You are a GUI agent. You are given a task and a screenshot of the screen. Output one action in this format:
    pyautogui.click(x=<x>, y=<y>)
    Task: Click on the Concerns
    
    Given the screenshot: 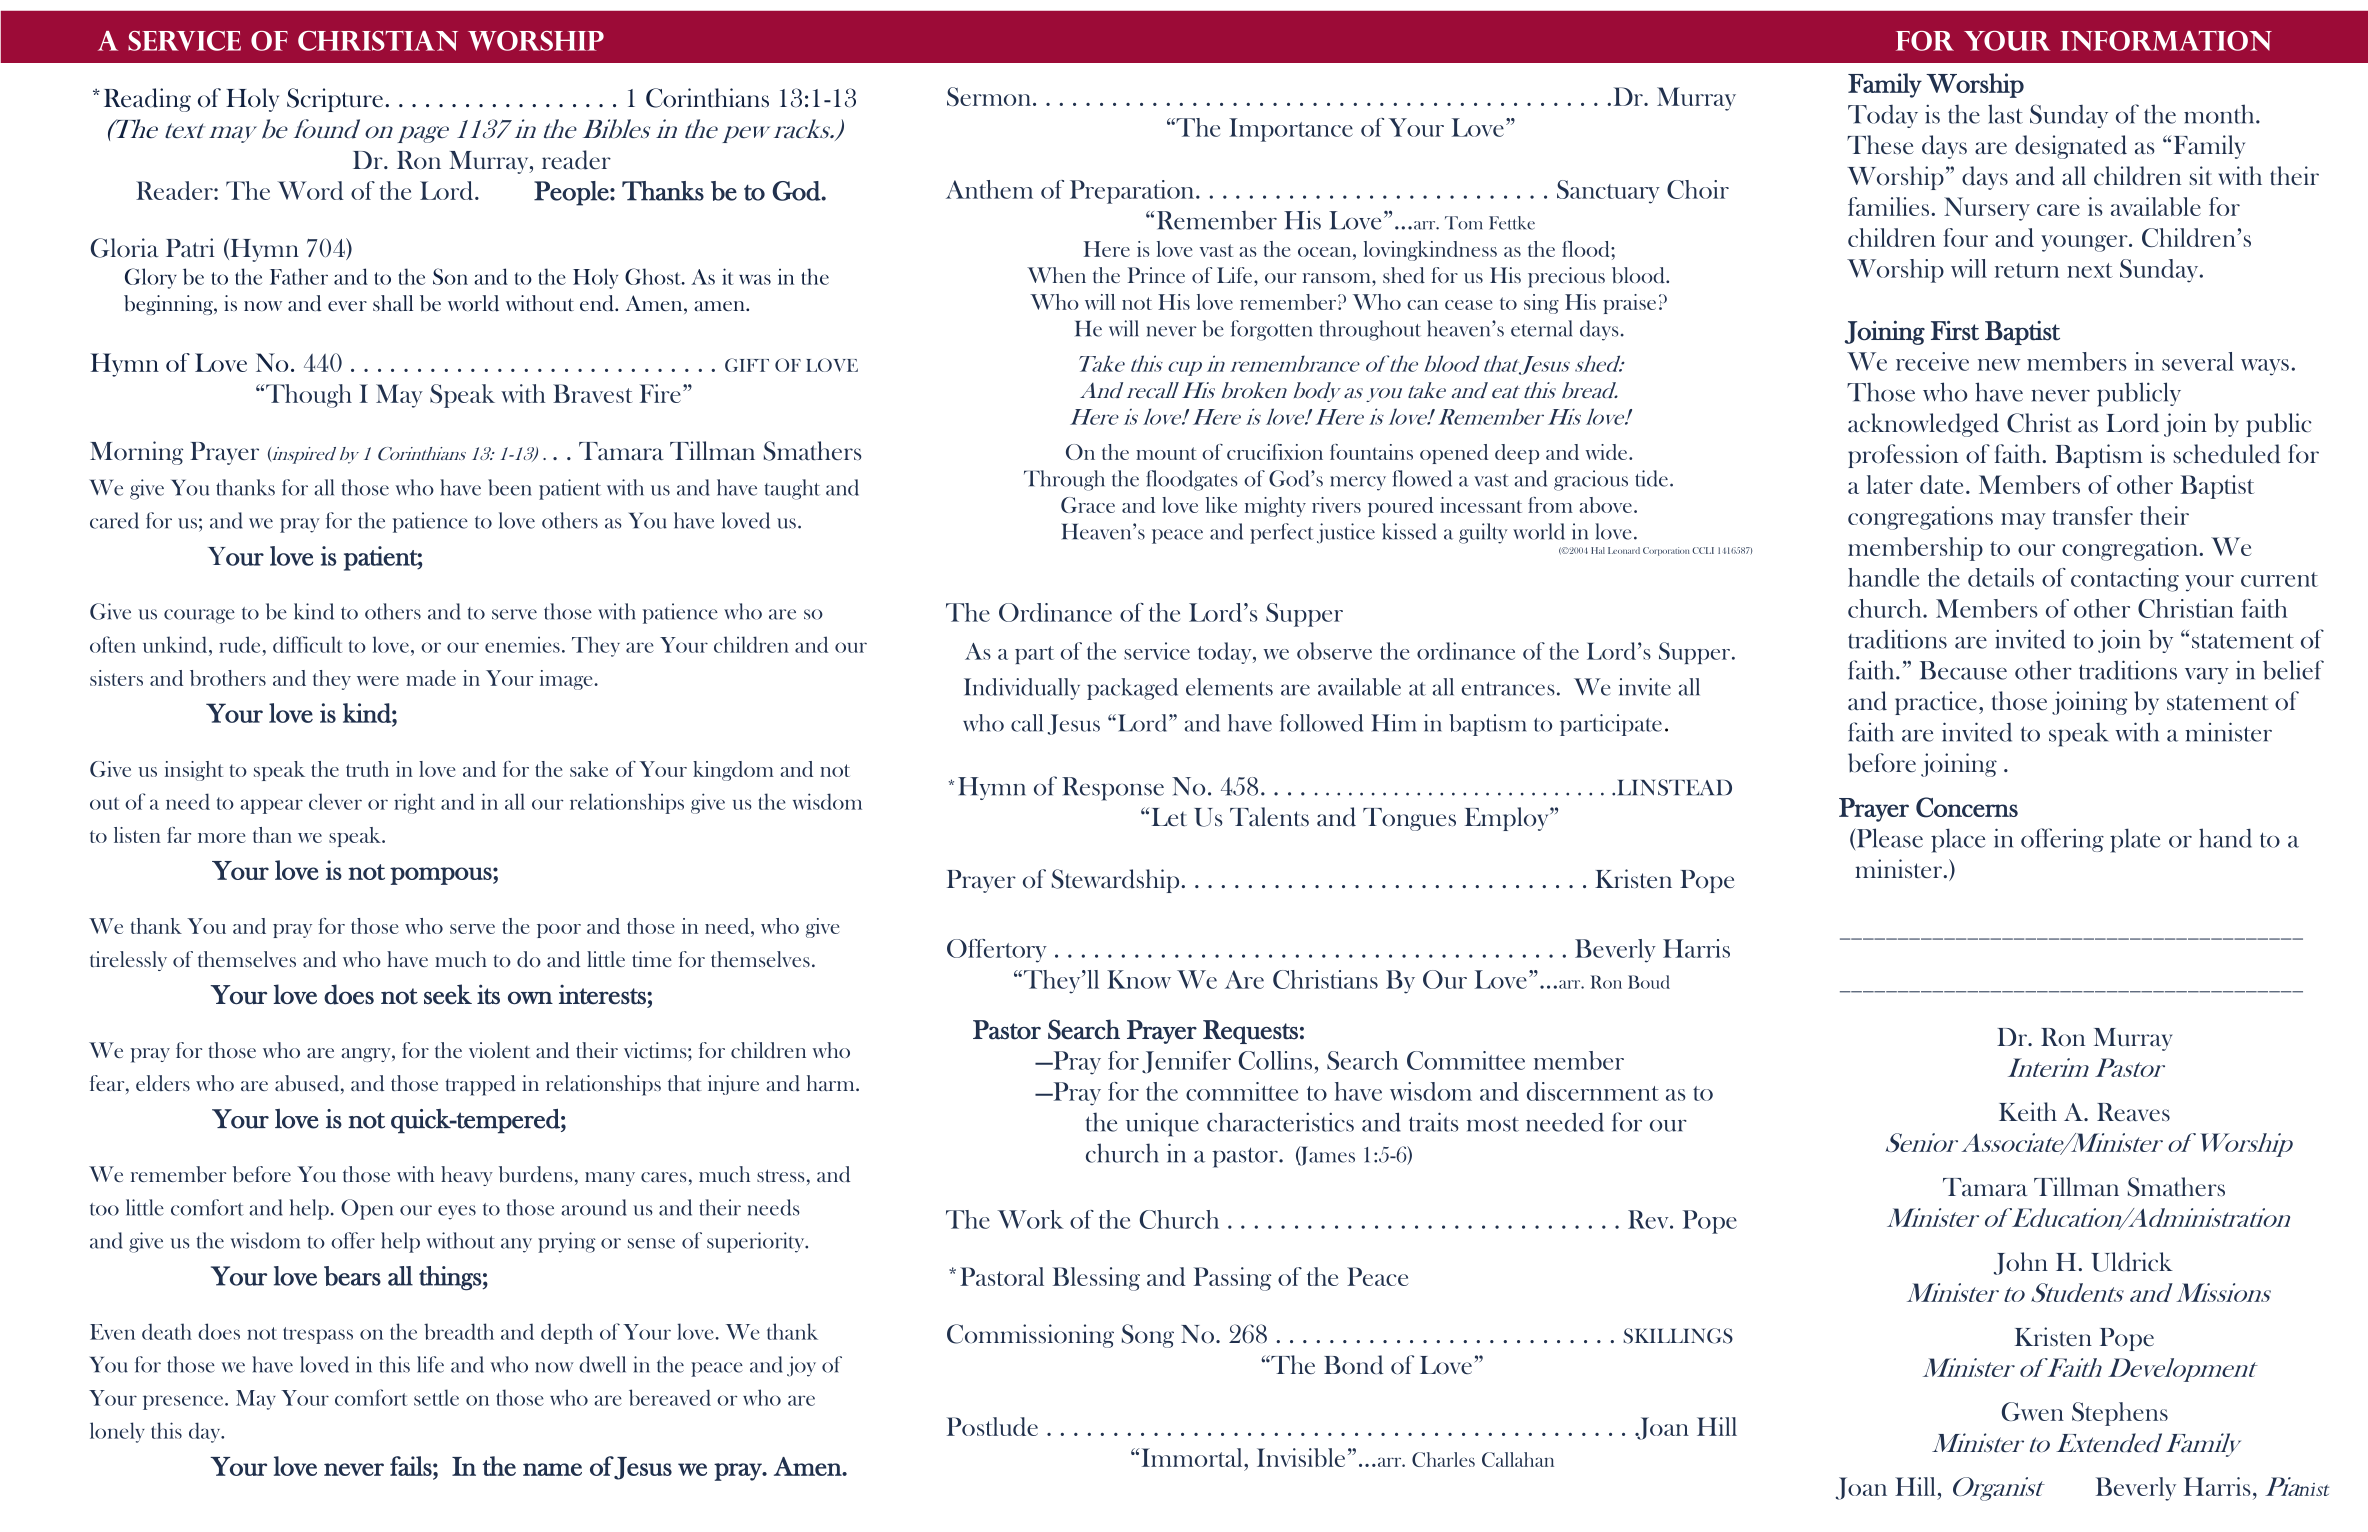 What is the action you would take?
    pyautogui.click(x=1967, y=807)
